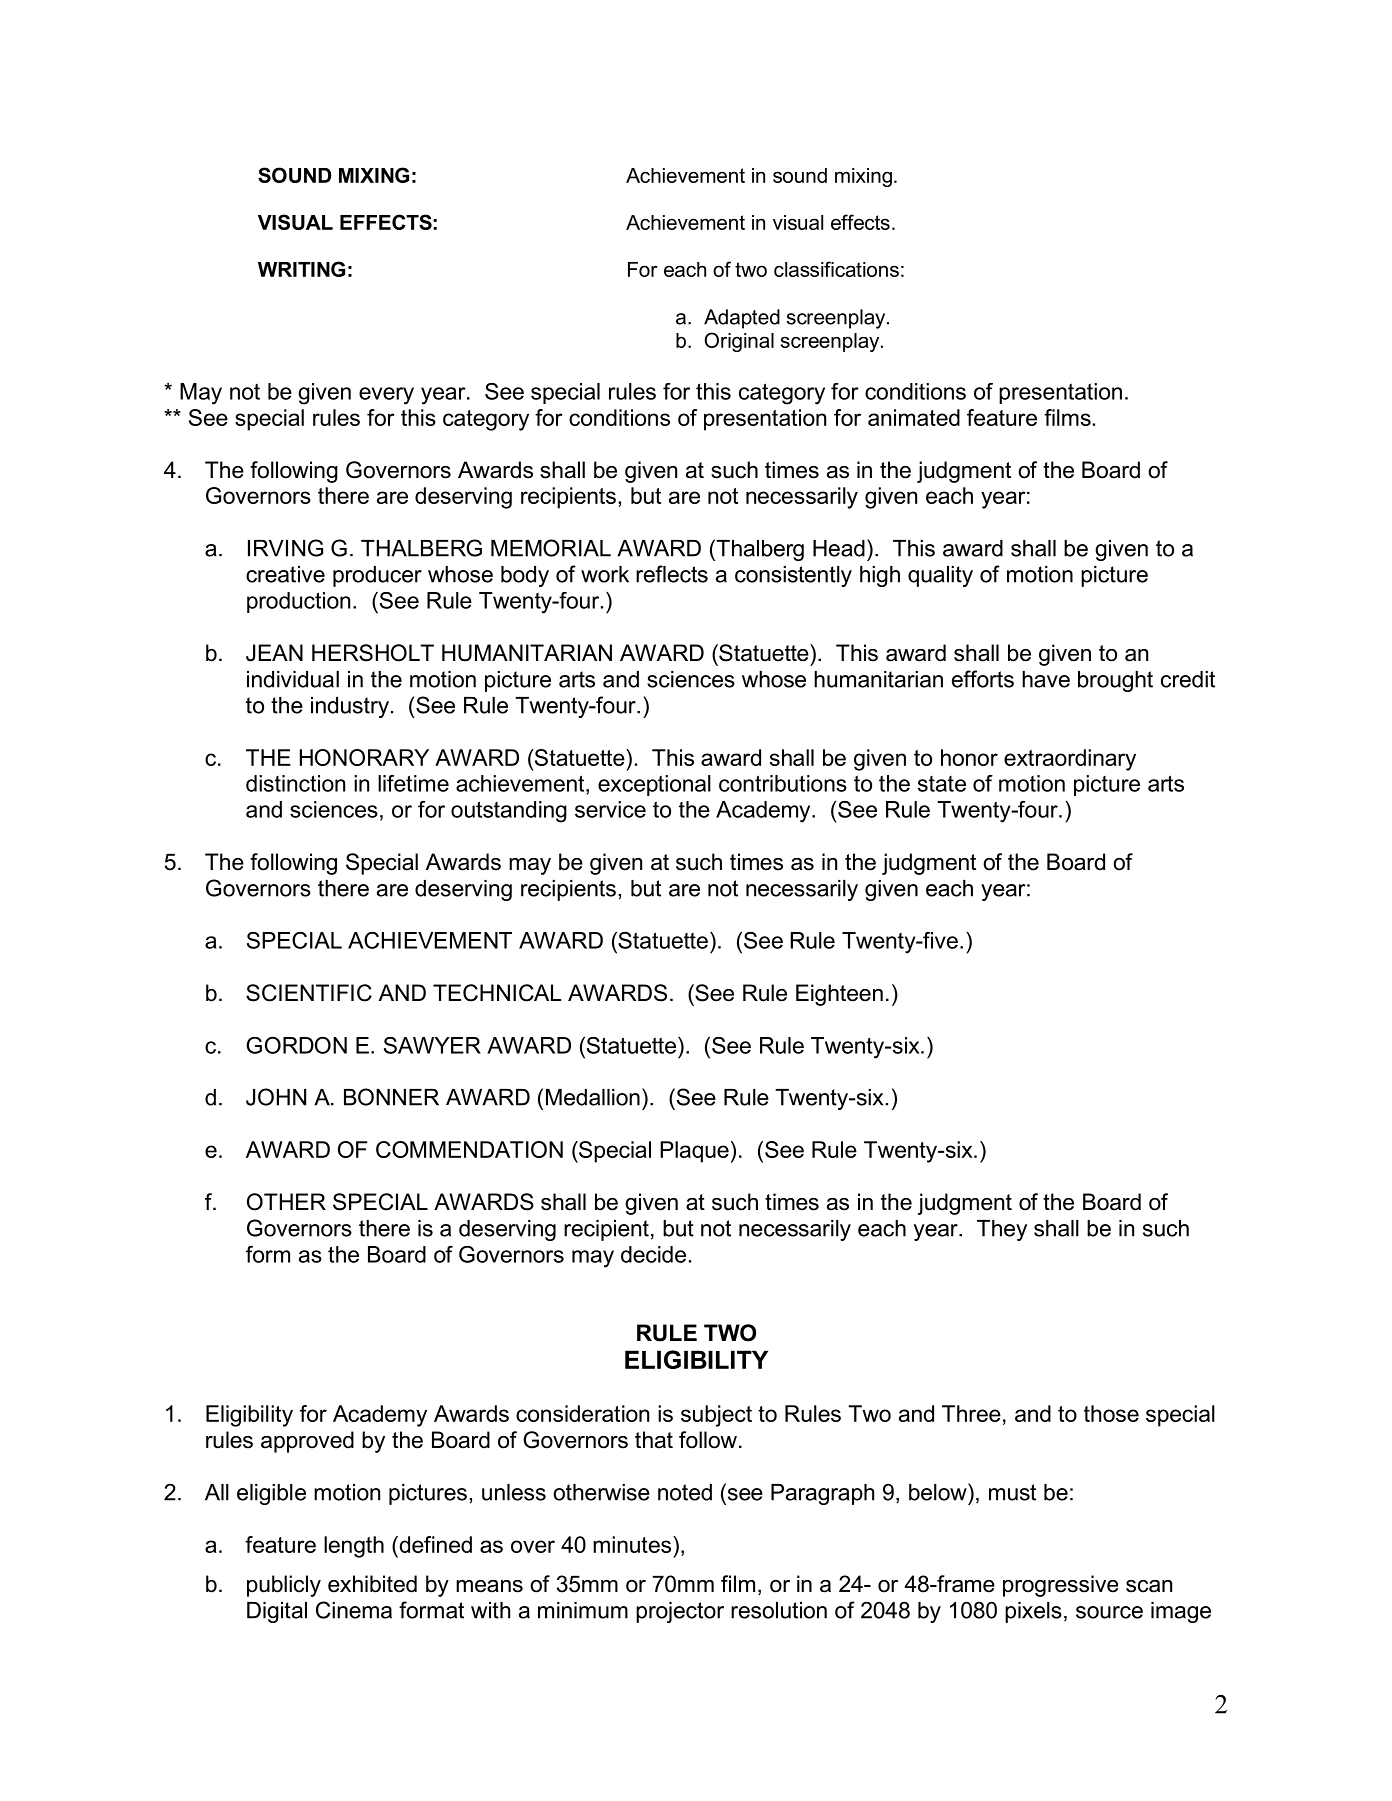 The image size is (1392, 1801). Describe the element at coordinates (653, 1254) in the screenshot. I see `decide` at that location.
